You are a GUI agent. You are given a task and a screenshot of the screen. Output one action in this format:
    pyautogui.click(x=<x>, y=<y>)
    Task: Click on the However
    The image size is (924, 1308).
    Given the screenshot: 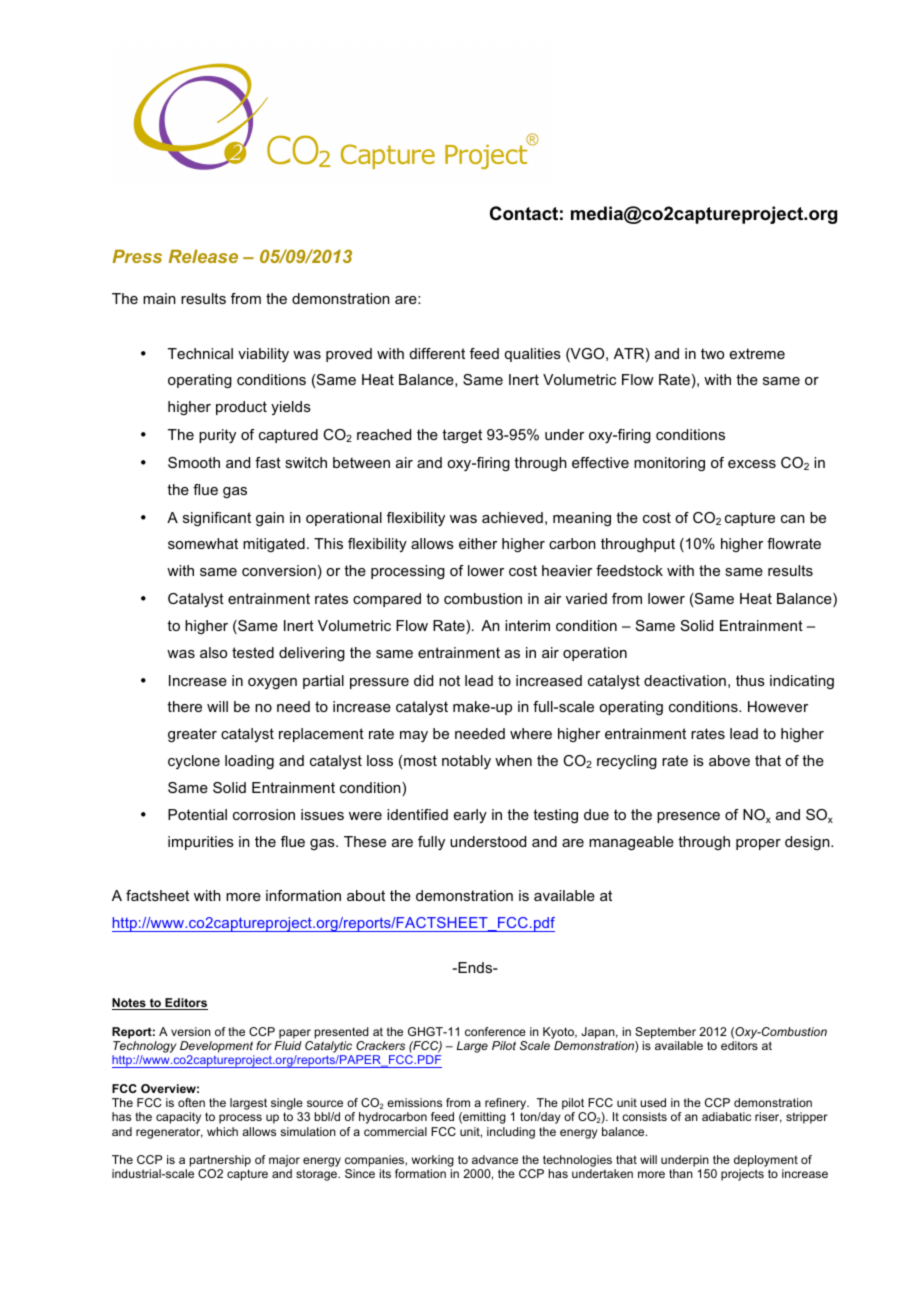 What is the action you would take?
    pyautogui.click(x=778, y=706)
